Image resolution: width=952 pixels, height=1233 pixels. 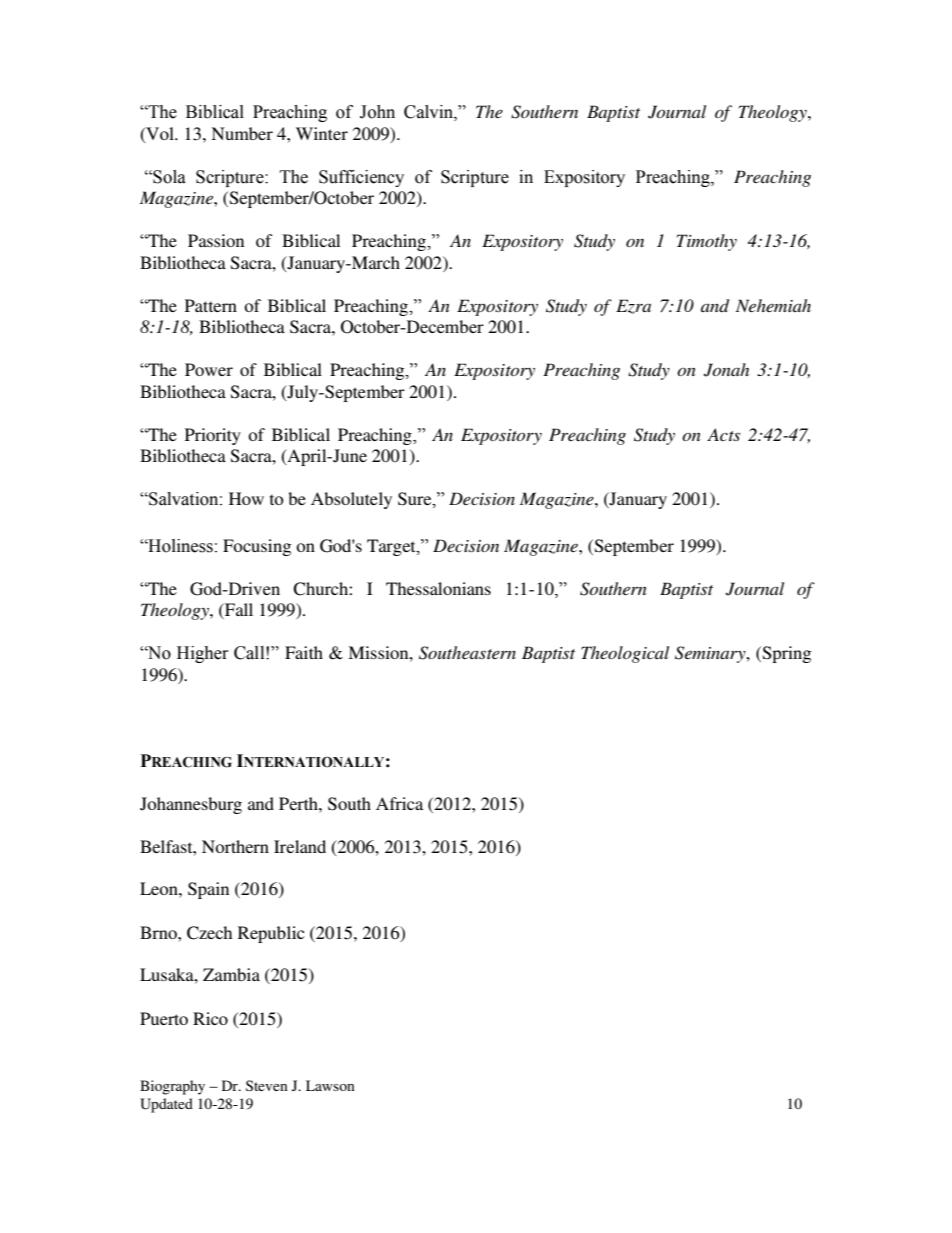 What do you see at coordinates (633, 306) in the screenshot?
I see `Ezra` at bounding box center [633, 306].
